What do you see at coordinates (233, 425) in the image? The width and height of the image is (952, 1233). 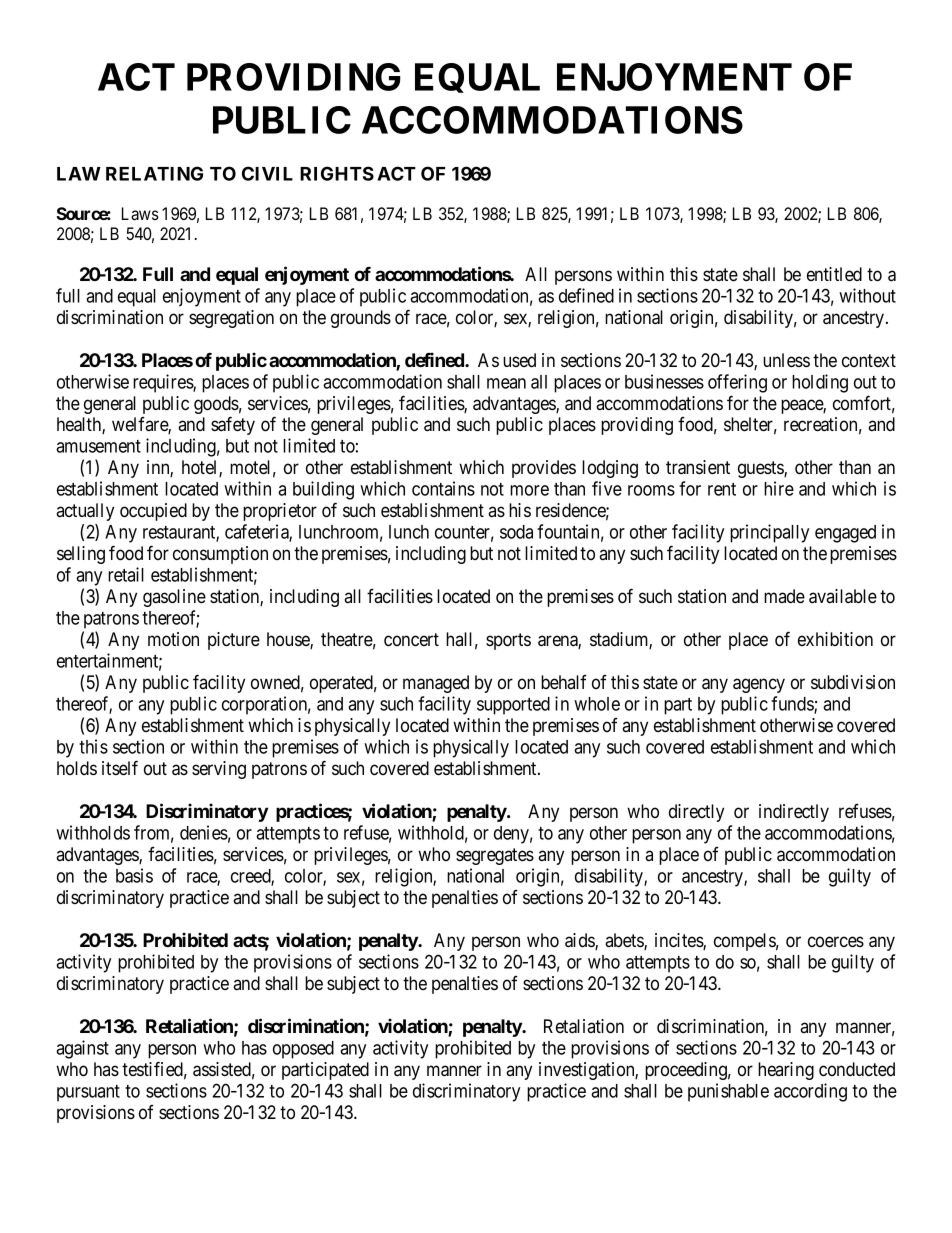 I see `safety` at bounding box center [233, 425].
